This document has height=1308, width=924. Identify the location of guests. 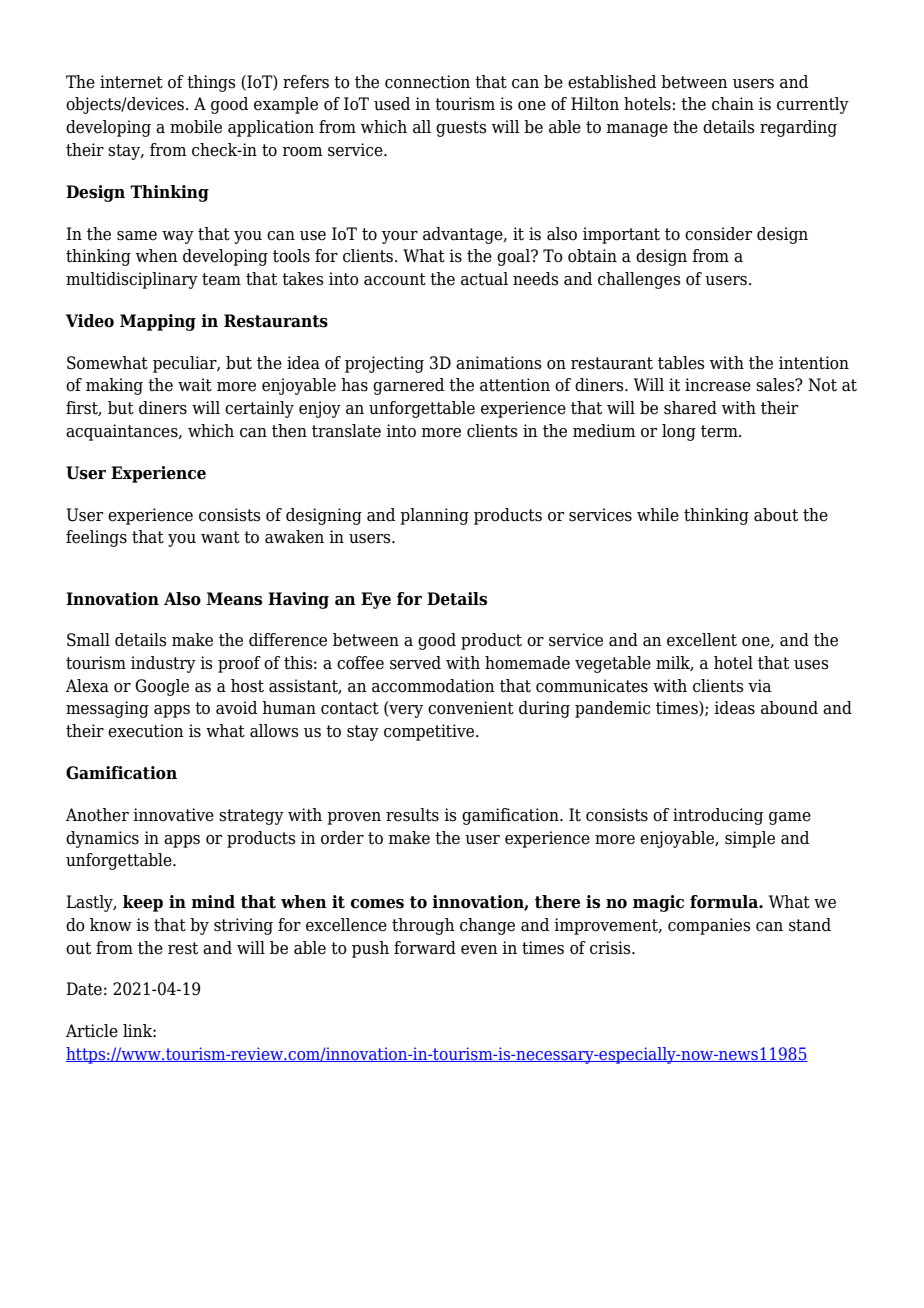
(461, 129).
